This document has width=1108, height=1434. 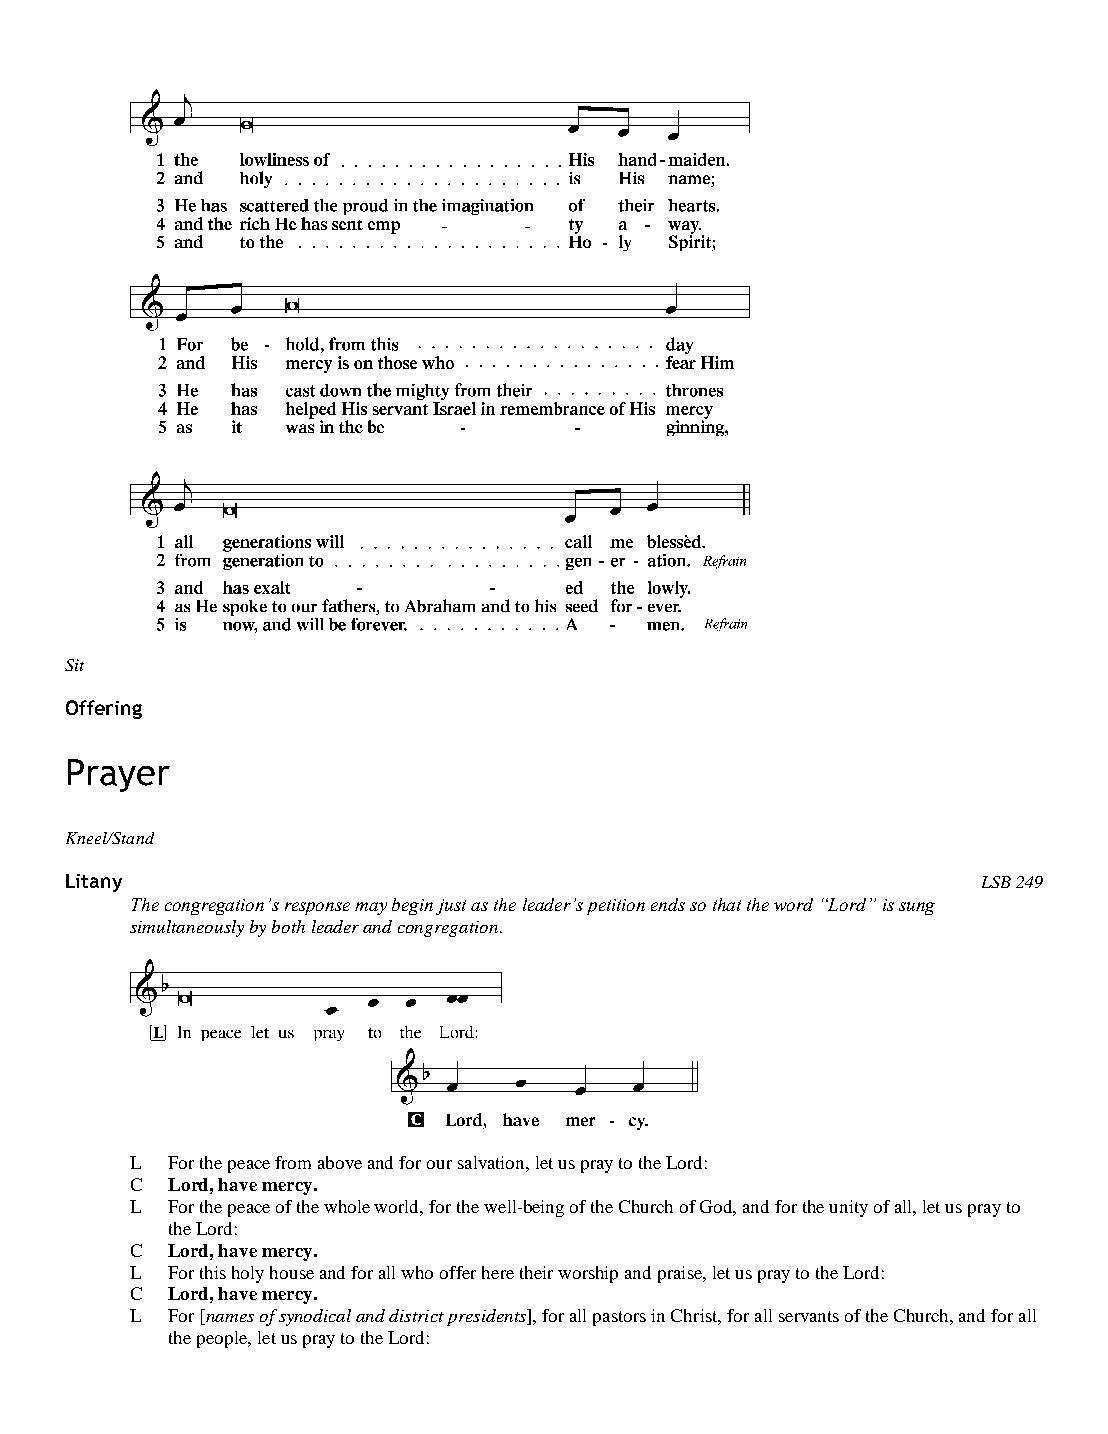 I want to click on simultaneously, so click(x=187, y=928).
